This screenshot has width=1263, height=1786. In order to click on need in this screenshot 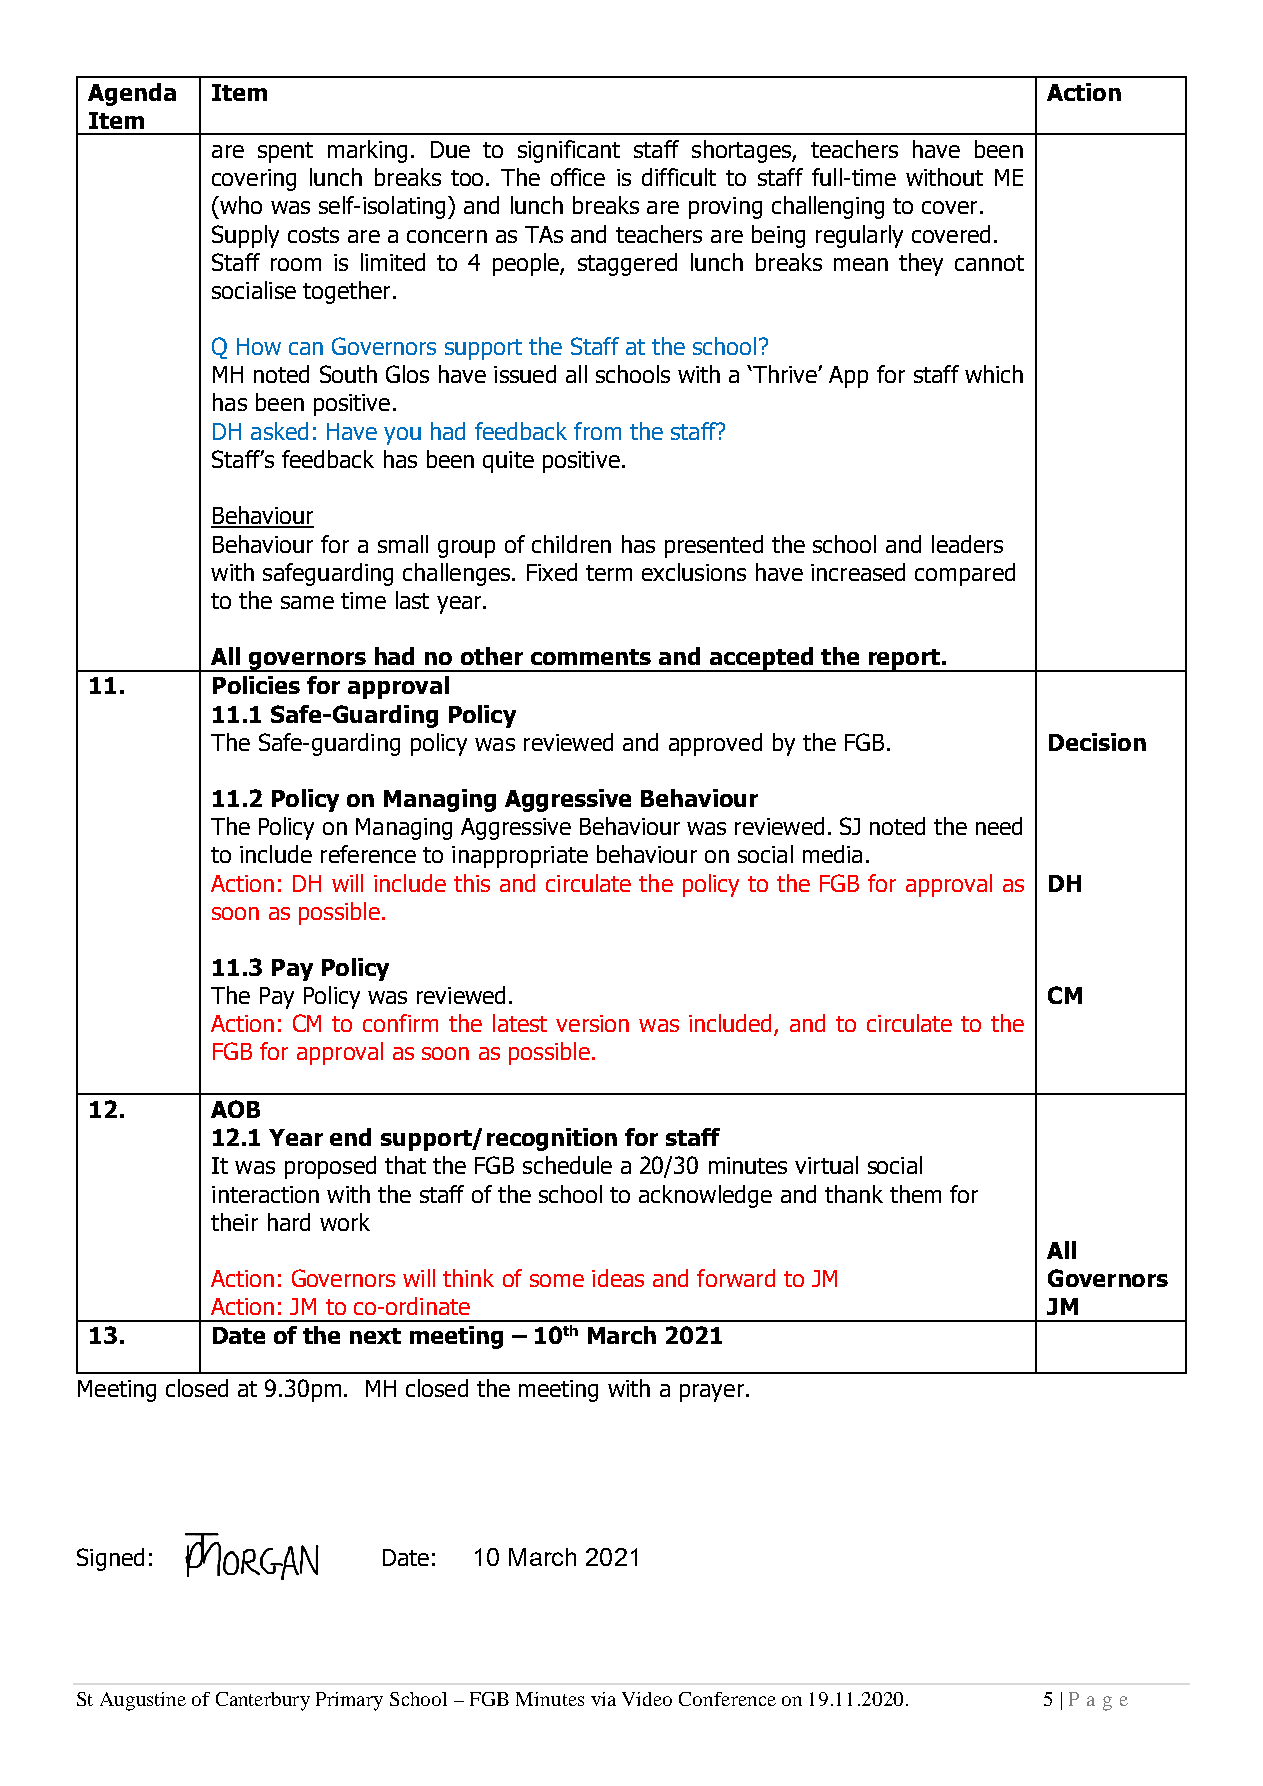, I will do `click(999, 826)`.
